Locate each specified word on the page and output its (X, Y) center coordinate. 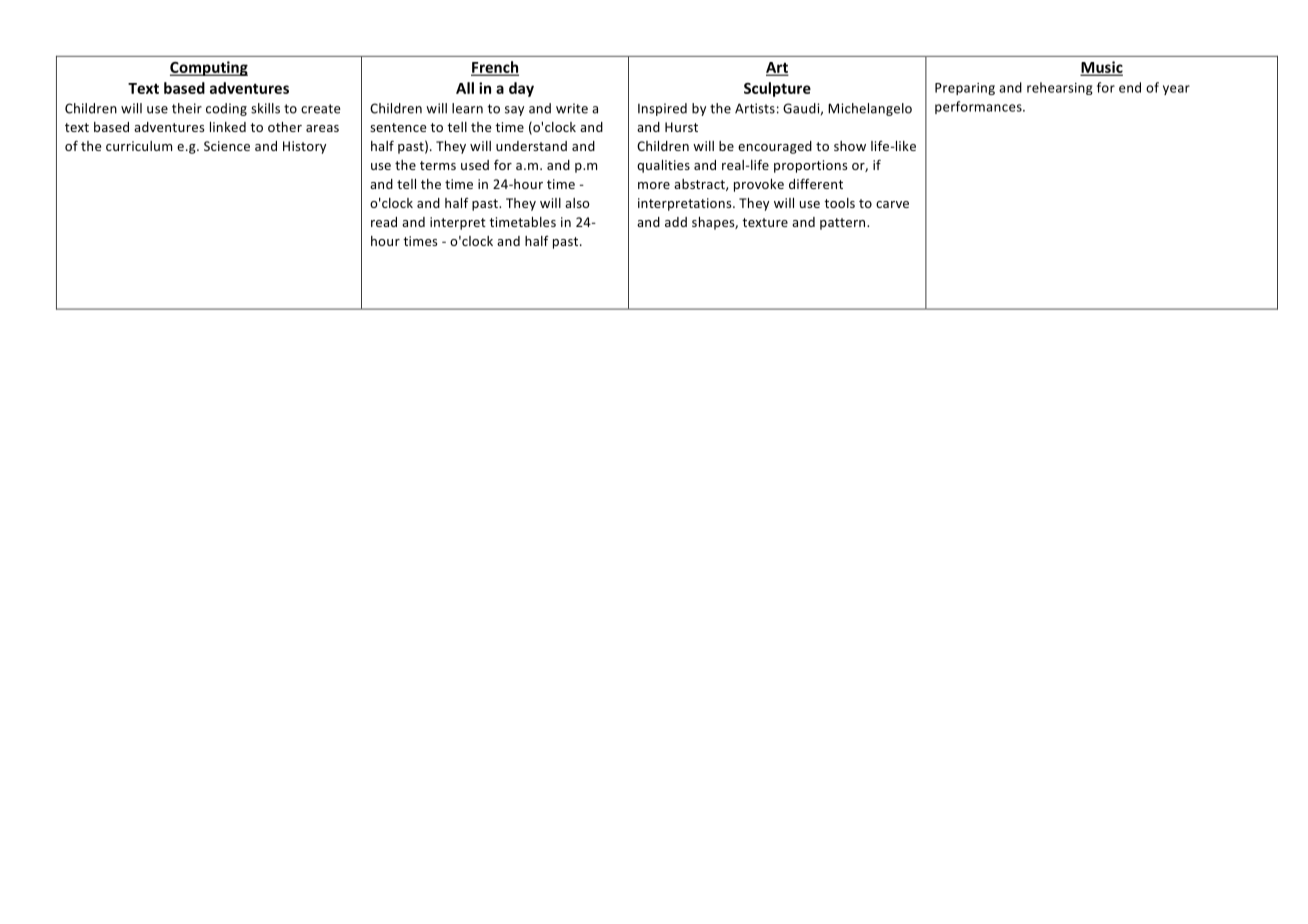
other (285, 127)
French (495, 68)
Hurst (681, 127)
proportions (810, 166)
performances (979, 107)
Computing (209, 68)
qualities (663, 166)
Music (1102, 68)
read (384, 222)
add (676, 222)
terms (438, 165)
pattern (844, 224)
